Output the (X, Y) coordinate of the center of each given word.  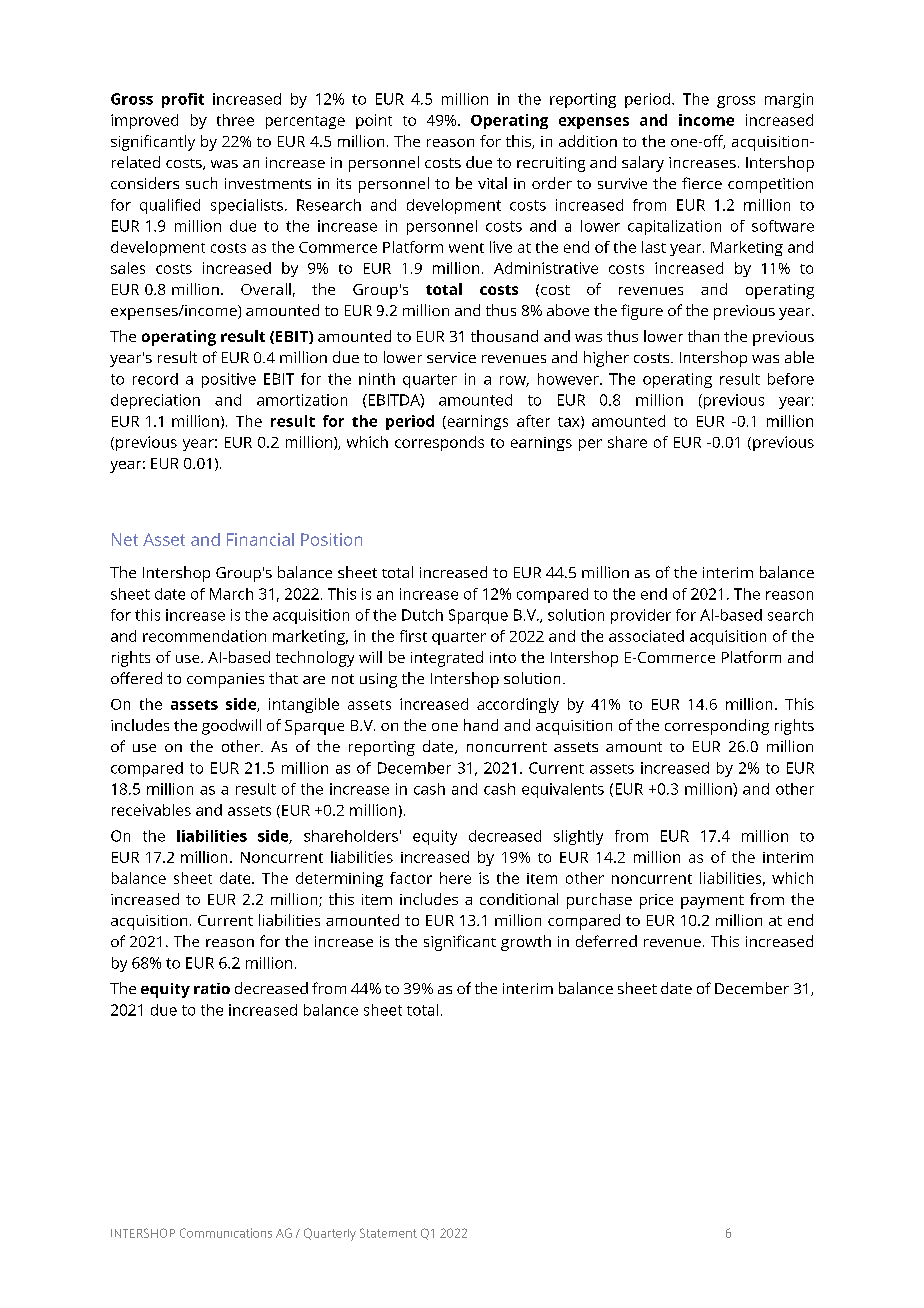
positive (229, 380)
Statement (388, 1233)
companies (225, 680)
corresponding (717, 727)
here (455, 878)
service (451, 357)
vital (492, 183)
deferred (606, 941)
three (235, 120)
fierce (702, 183)
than (703, 336)
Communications (226, 1233)
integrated (447, 659)
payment (712, 902)
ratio (212, 988)
